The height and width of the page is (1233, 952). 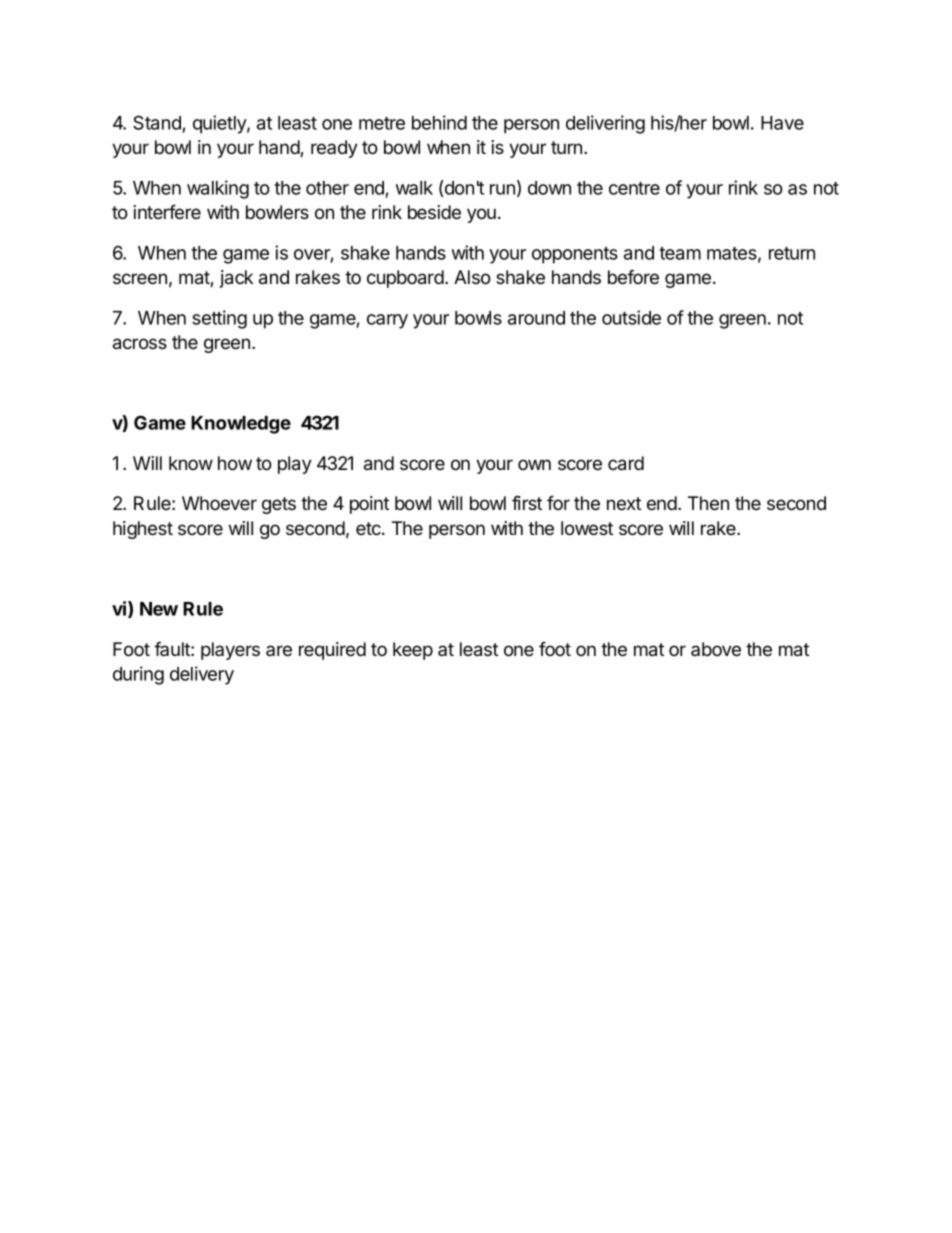 I want to click on behind, so click(x=439, y=122).
